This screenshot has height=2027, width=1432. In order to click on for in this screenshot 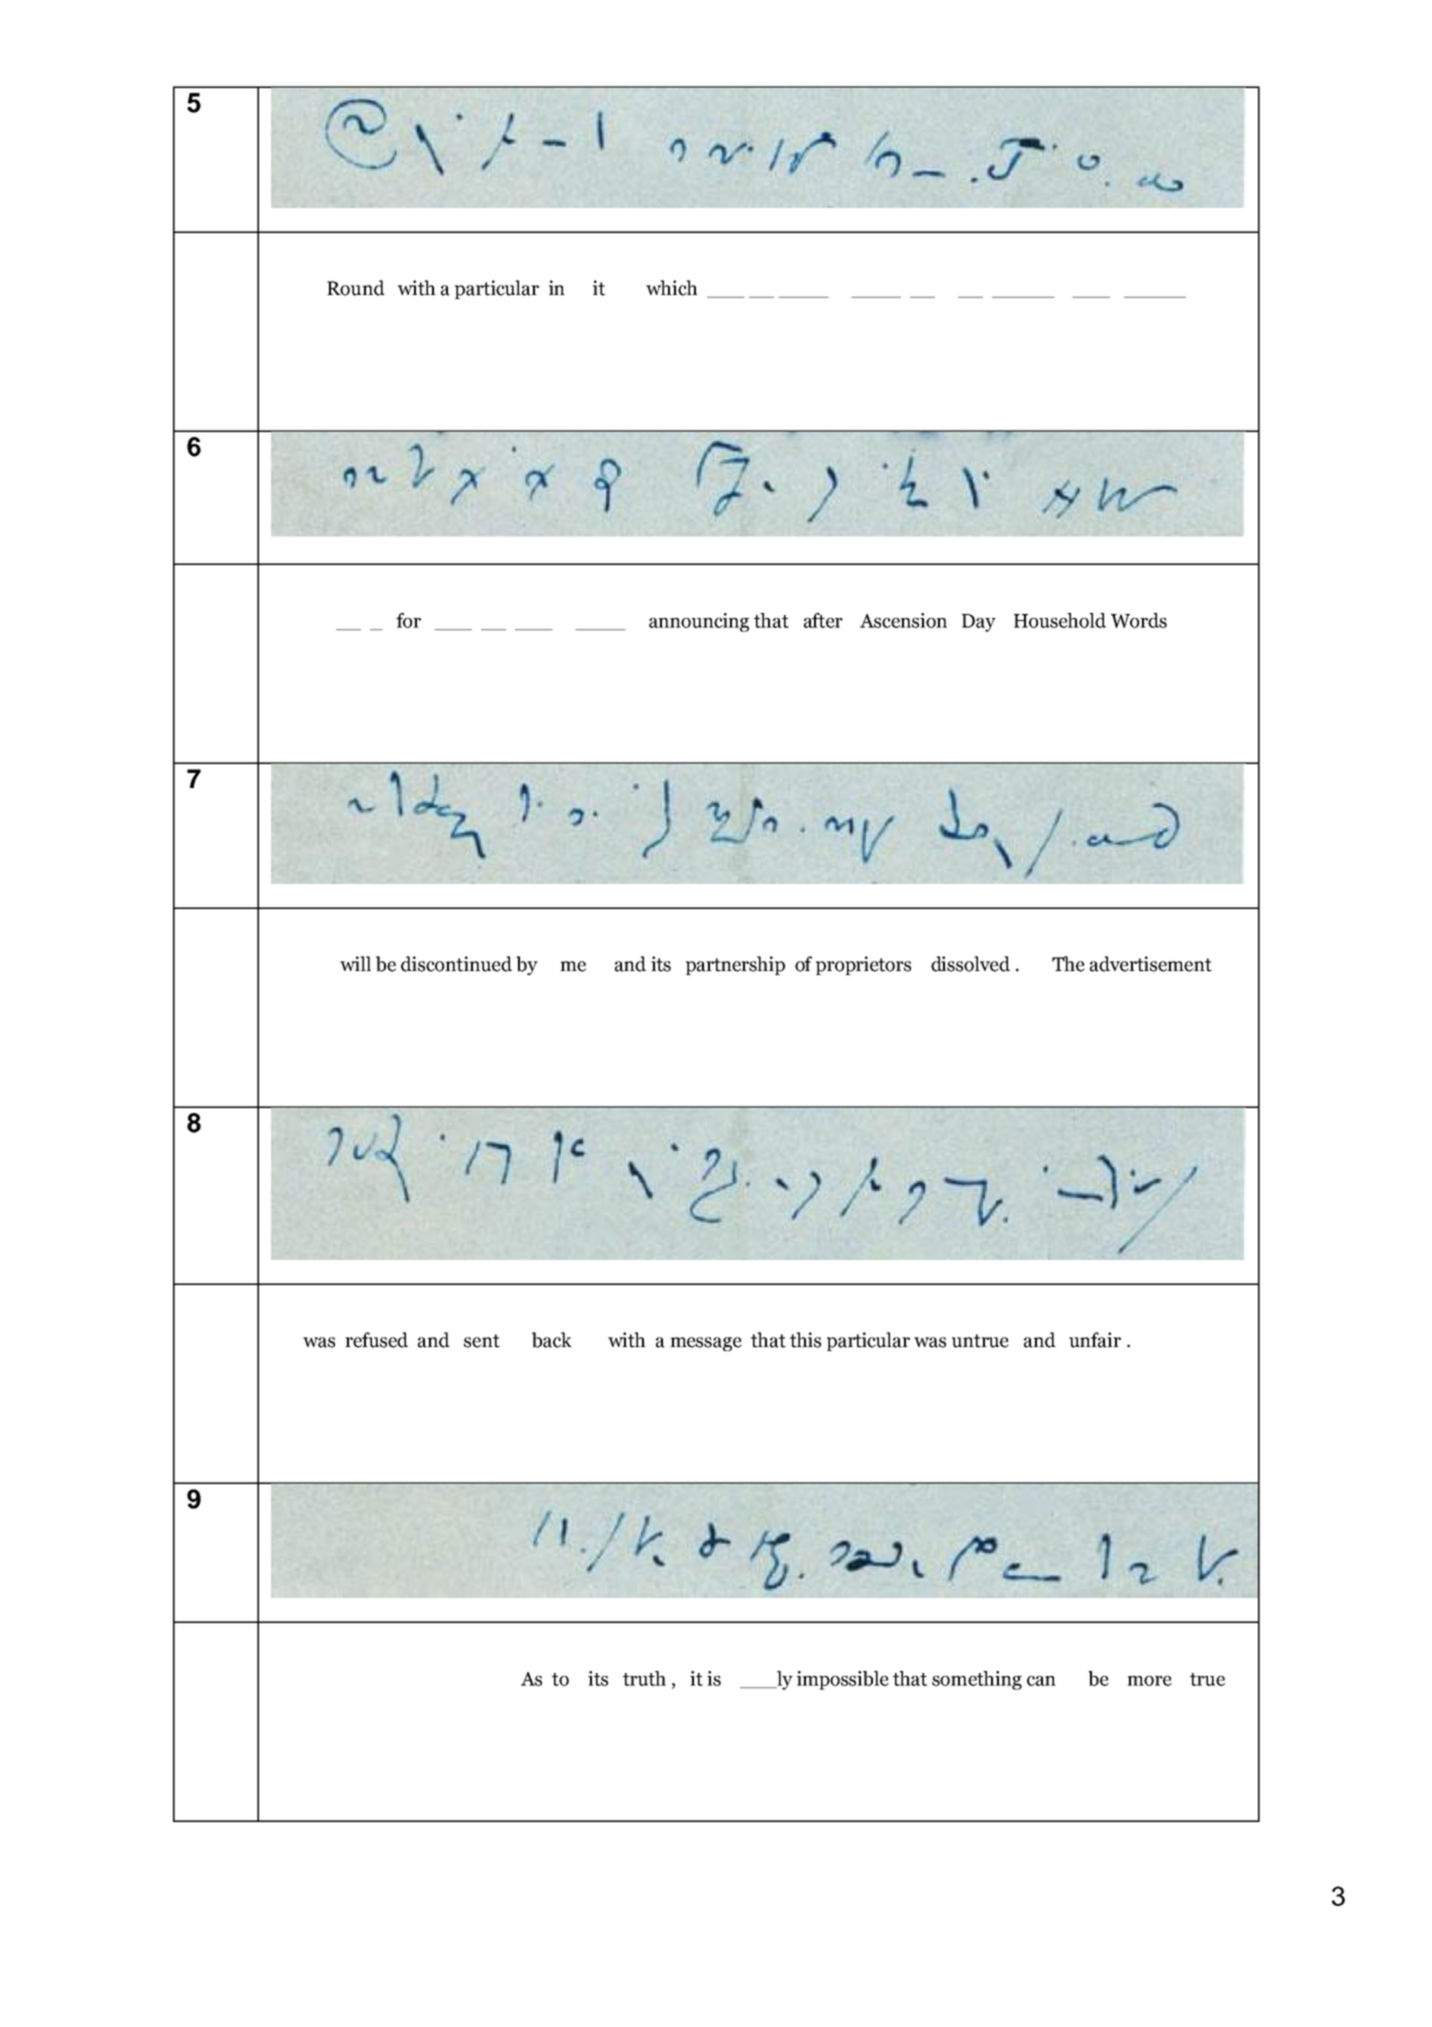, I will do `click(408, 620)`.
